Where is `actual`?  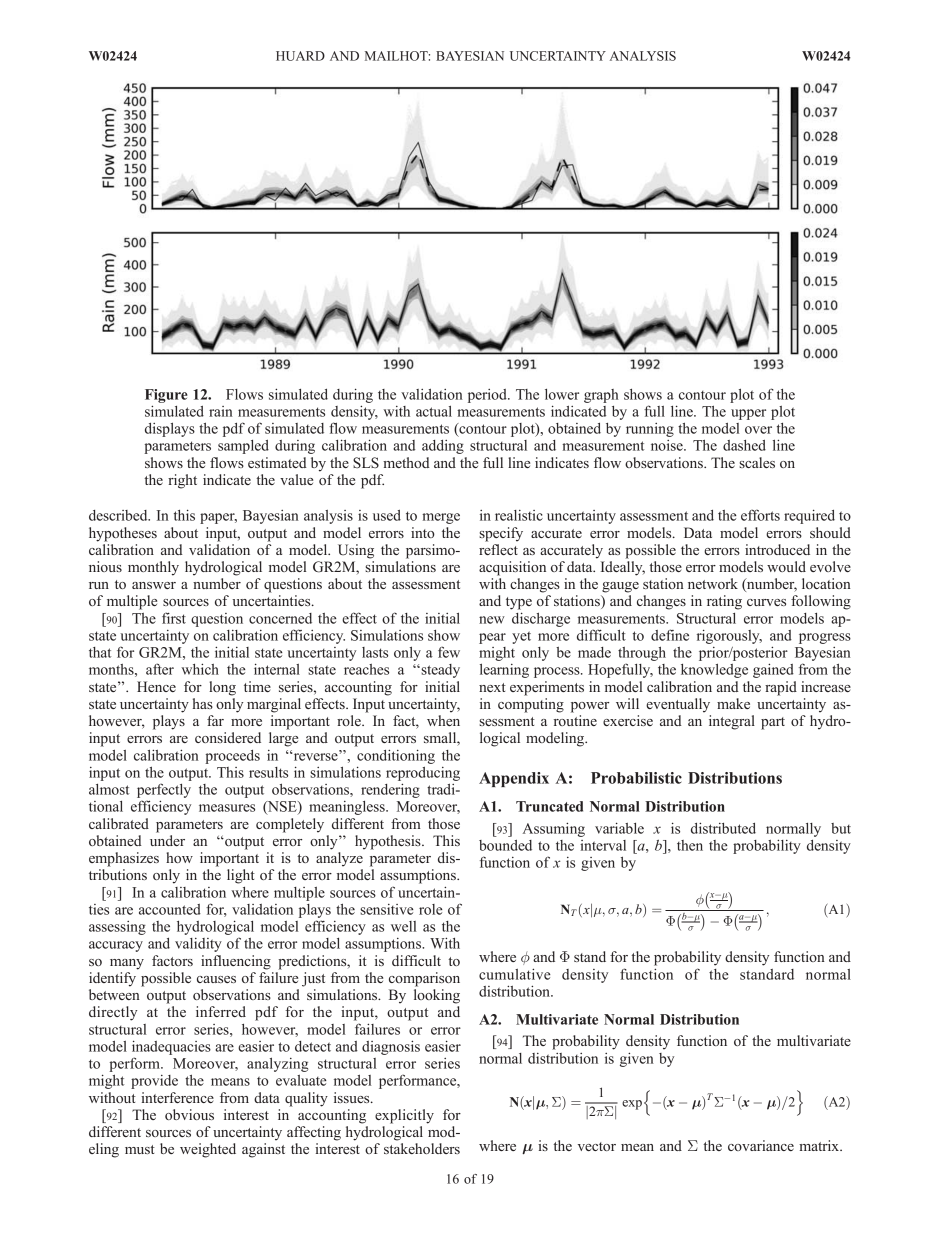 actual is located at coordinates (434, 411).
